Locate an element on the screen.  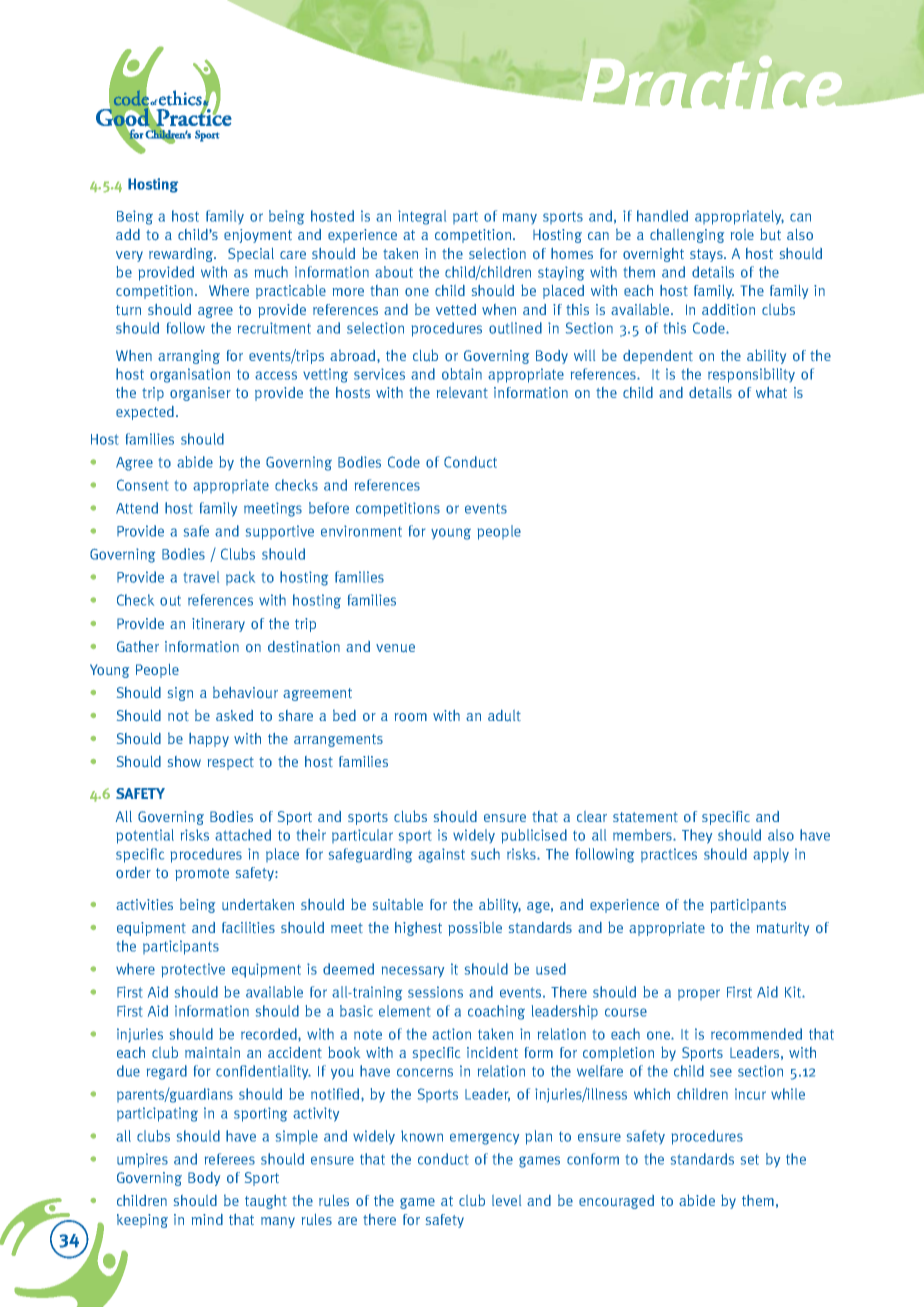
against is located at coordinates (441, 855).
